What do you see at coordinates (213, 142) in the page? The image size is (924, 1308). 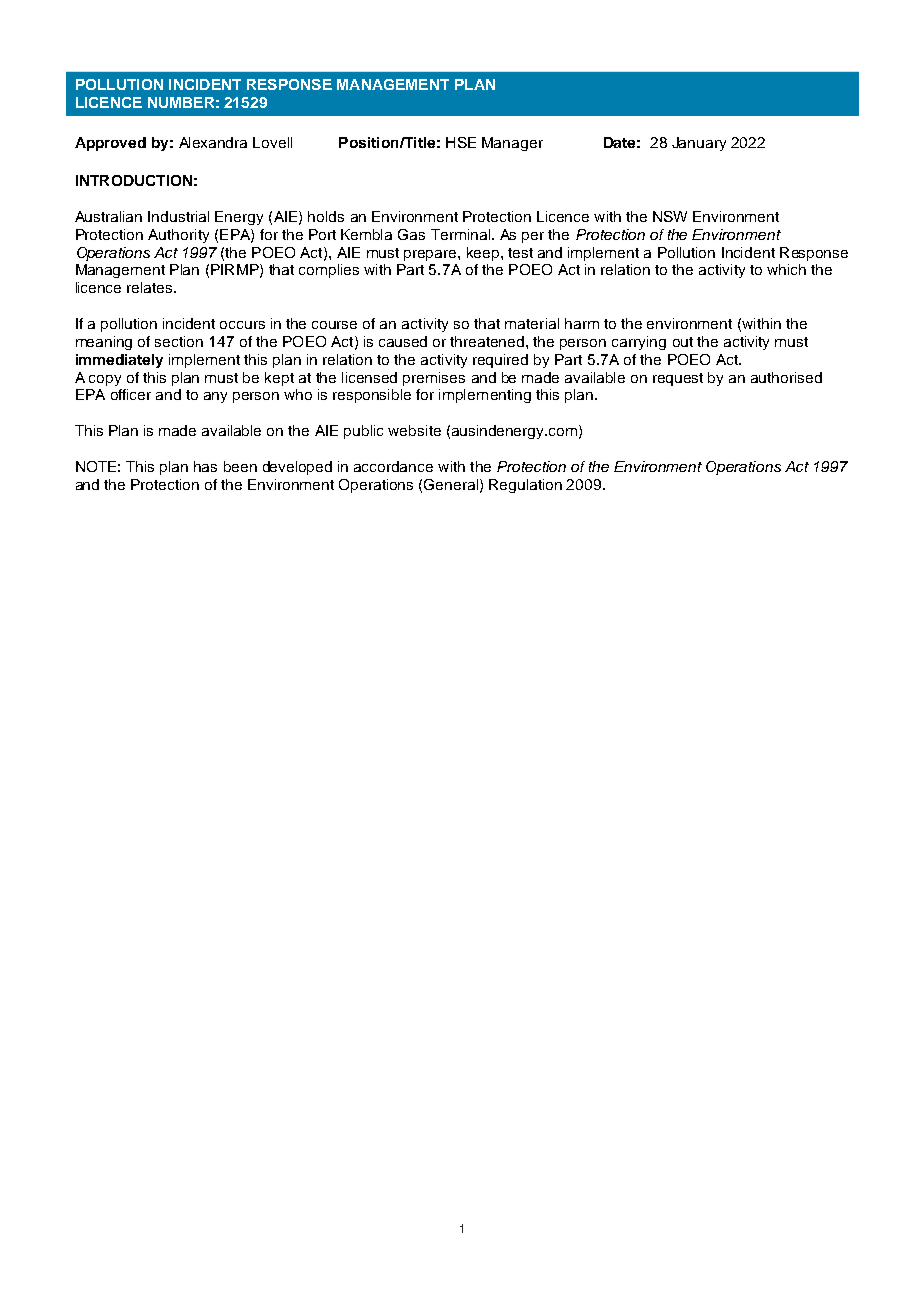 I see `Alexandra` at bounding box center [213, 142].
